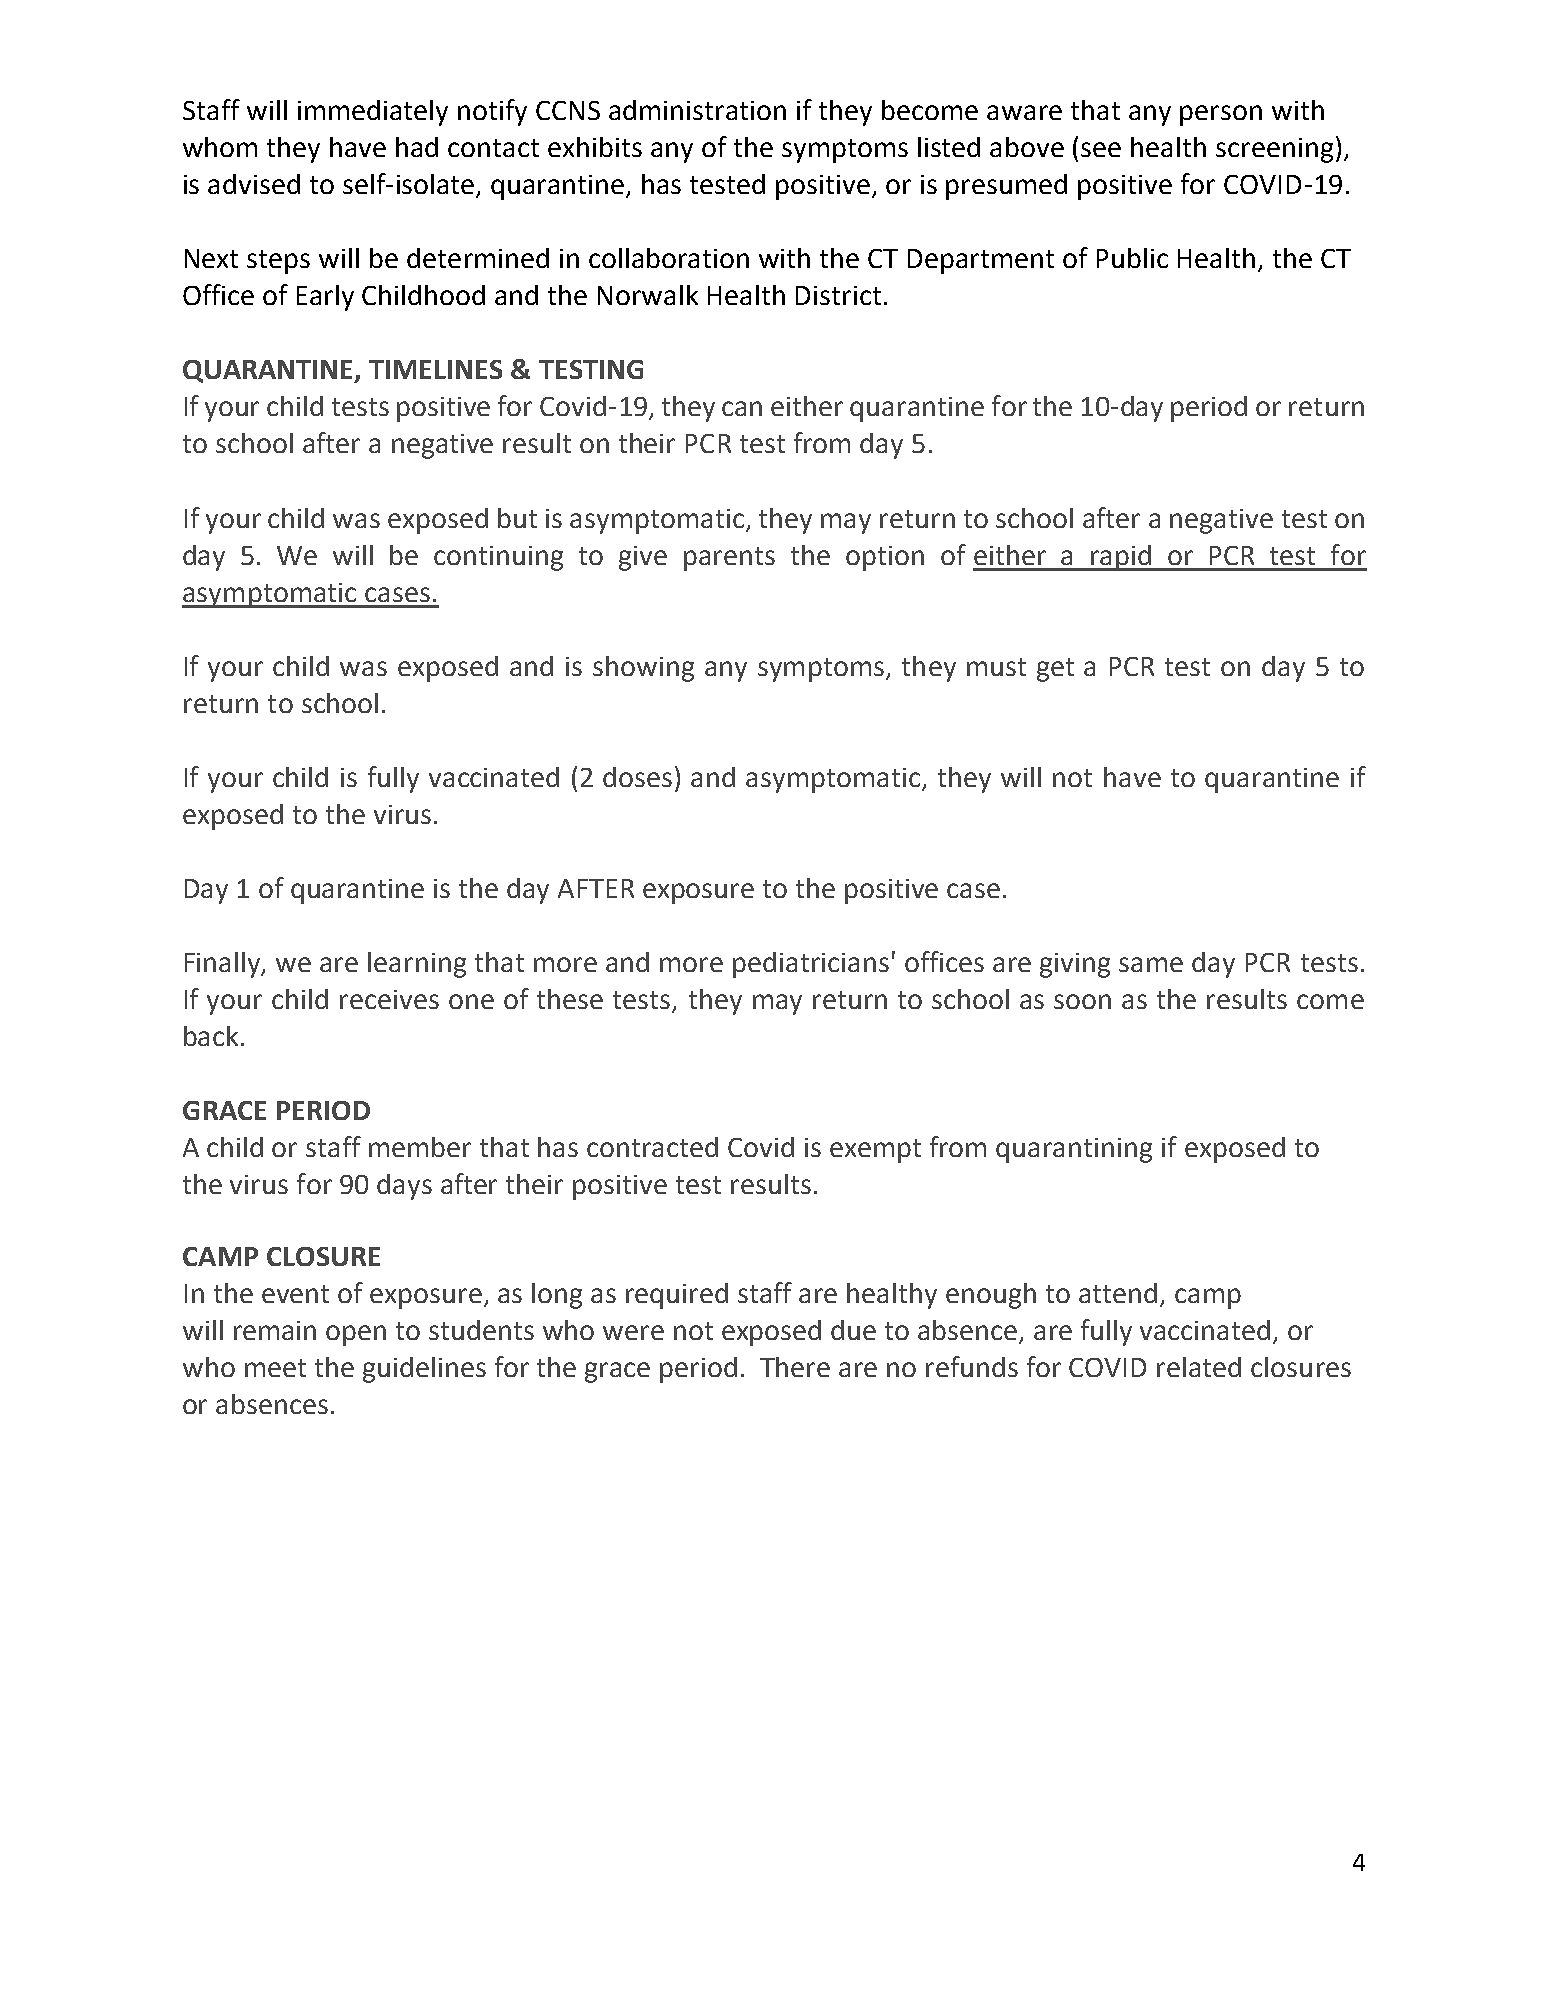 This image has width=1548, height=2003. I want to click on can, so click(742, 408).
